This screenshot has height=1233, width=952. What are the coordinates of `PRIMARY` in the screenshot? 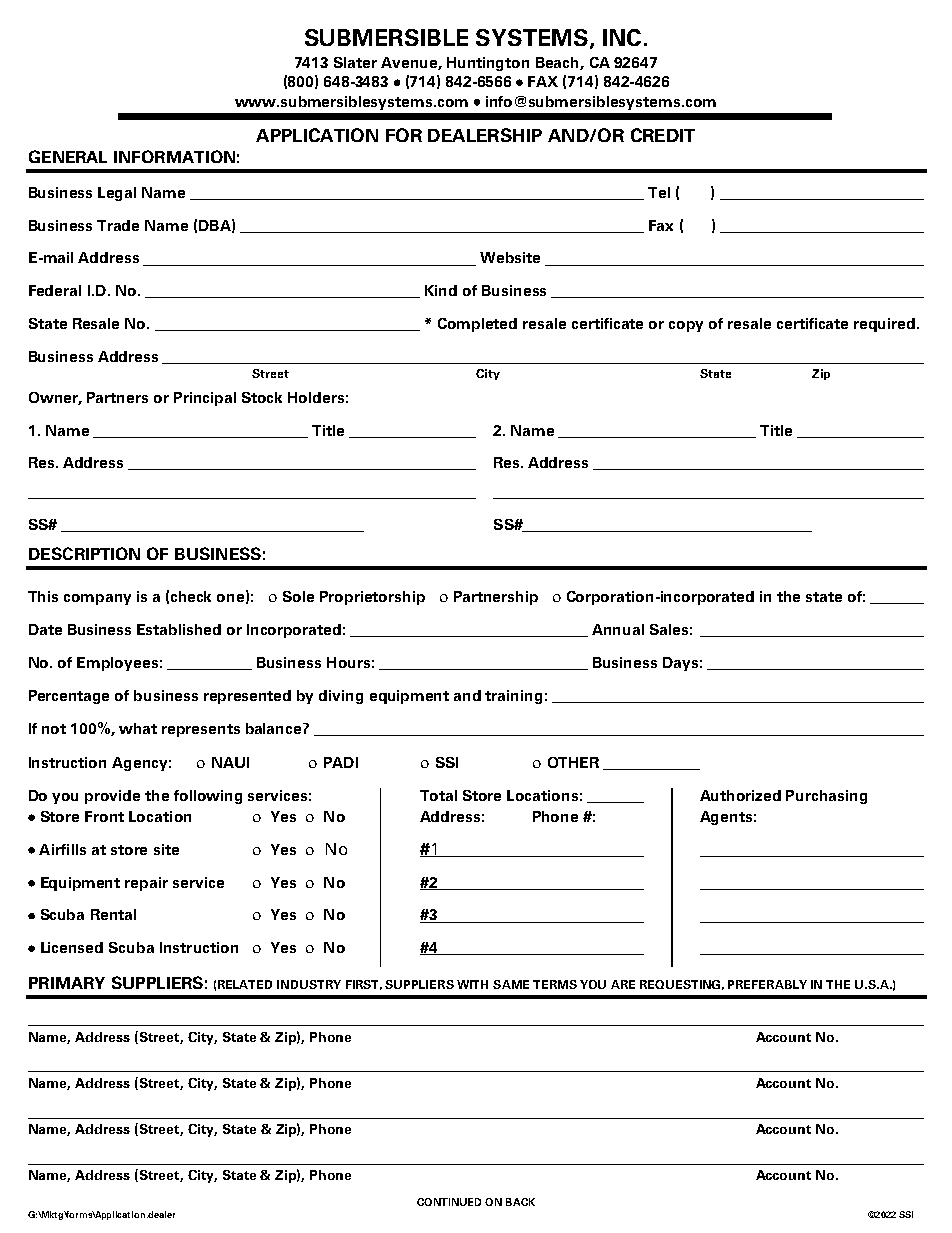 It's located at (67, 983).
